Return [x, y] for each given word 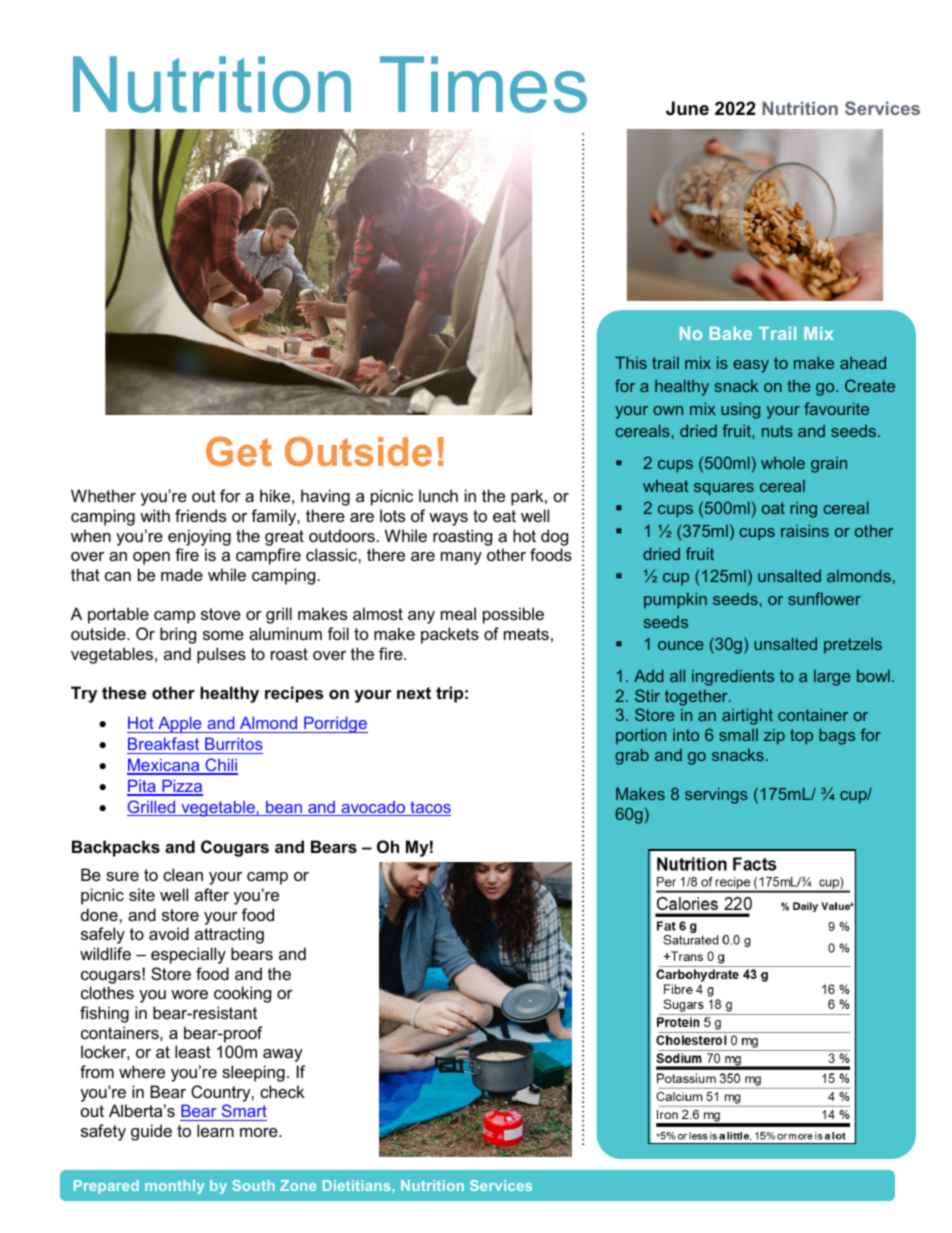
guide [151, 1132]
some [223, 635]
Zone [298, 1185]
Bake [731, 333]
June [687, 108]
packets [450, 635]
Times [483, 84]
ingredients [733, 677]
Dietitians [358, 1185]
